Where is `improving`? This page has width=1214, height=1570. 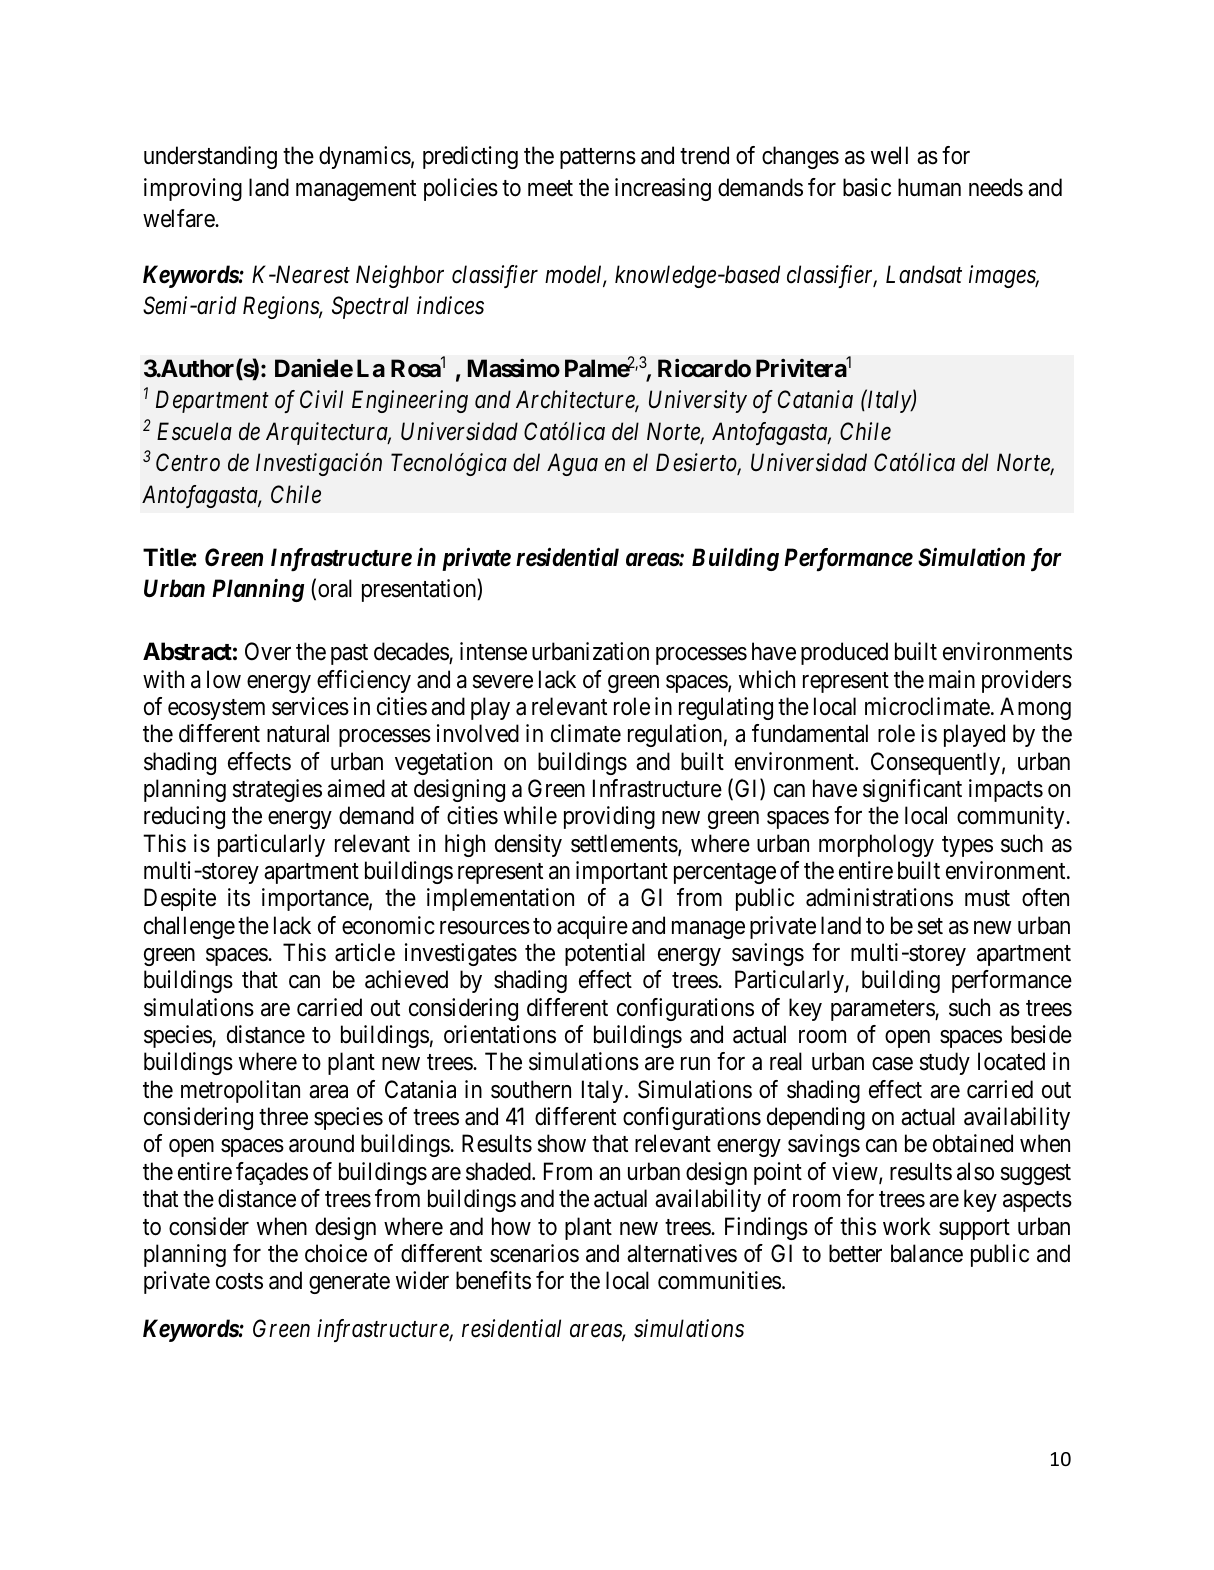 improving is located at coordinates (193, 189).
